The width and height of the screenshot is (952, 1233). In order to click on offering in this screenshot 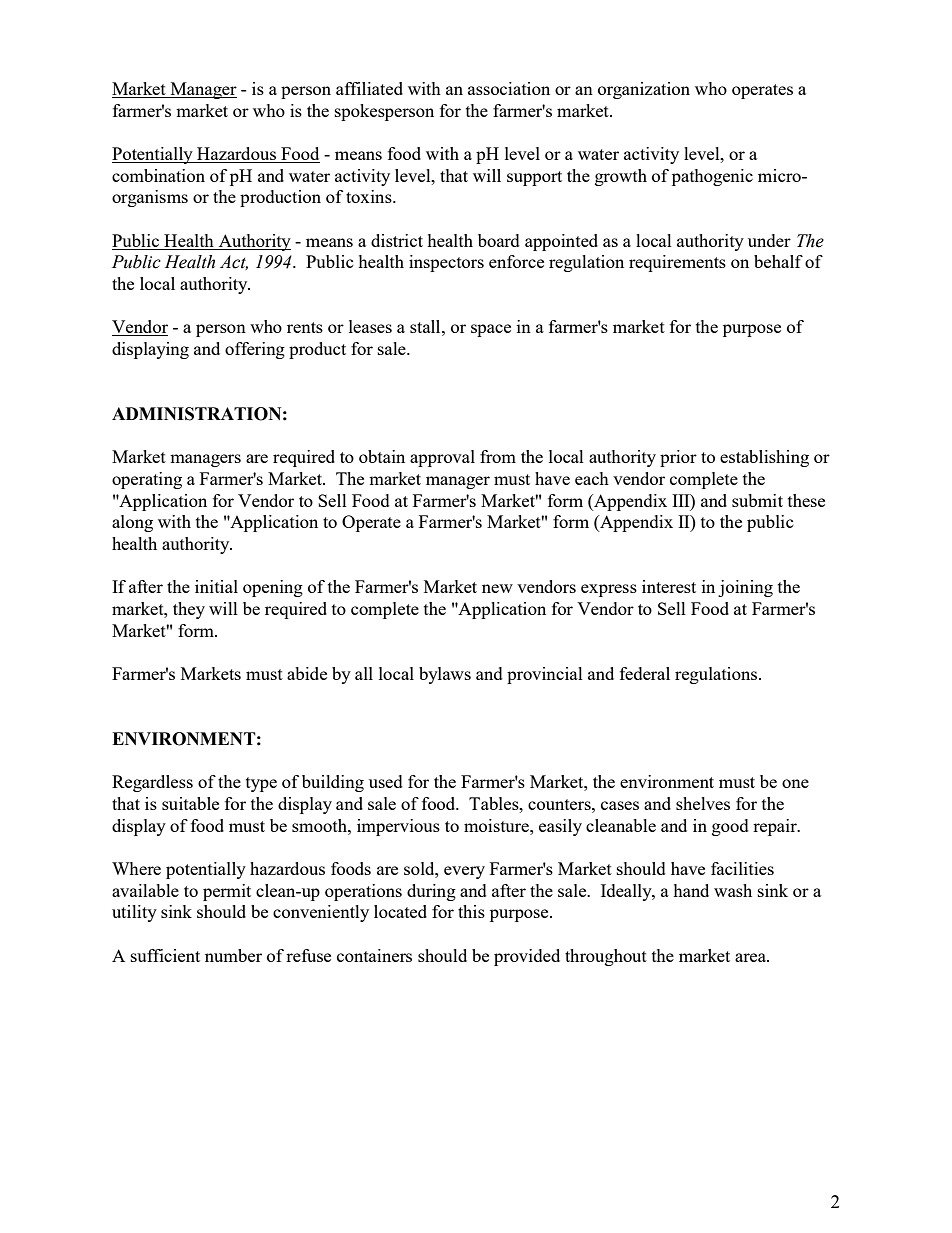, I will do `click(255, 350)`.
